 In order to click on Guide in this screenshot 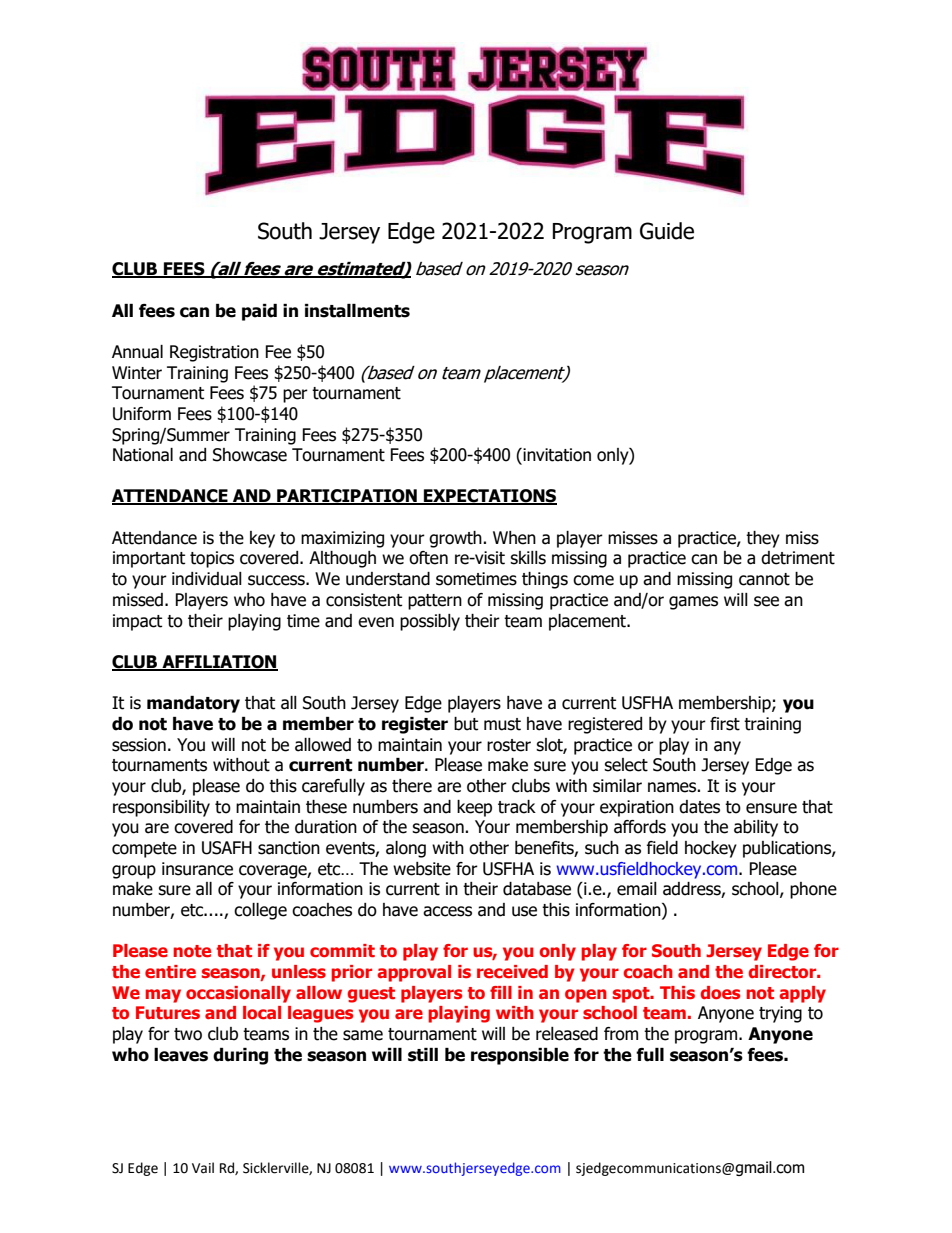, I will do `click(667, 231)`.
